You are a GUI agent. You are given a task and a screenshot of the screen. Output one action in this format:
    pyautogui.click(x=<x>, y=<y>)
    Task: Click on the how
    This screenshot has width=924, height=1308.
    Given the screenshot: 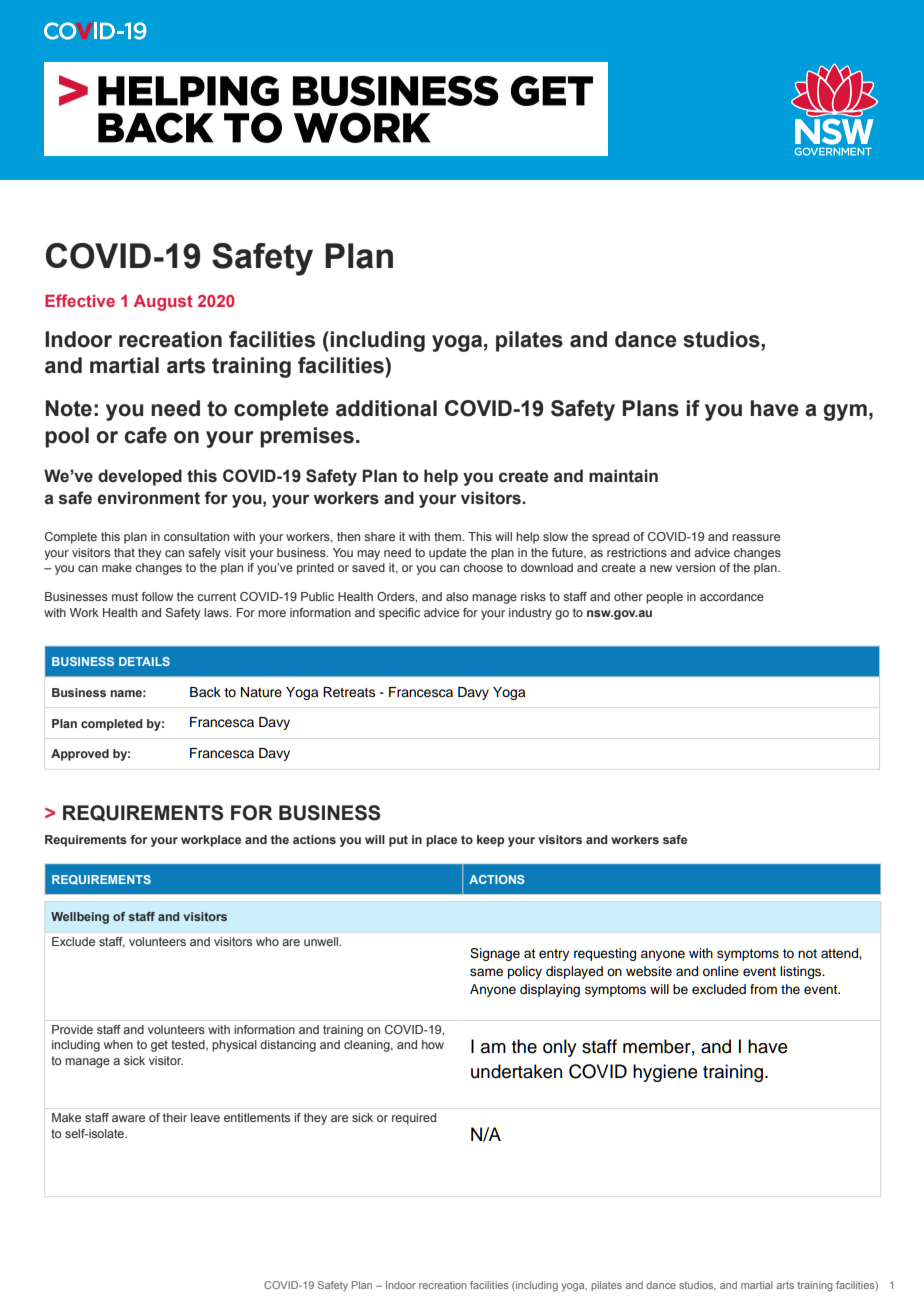 What is the action you would take?
    pyautogui.click(x=433, y=1044)
